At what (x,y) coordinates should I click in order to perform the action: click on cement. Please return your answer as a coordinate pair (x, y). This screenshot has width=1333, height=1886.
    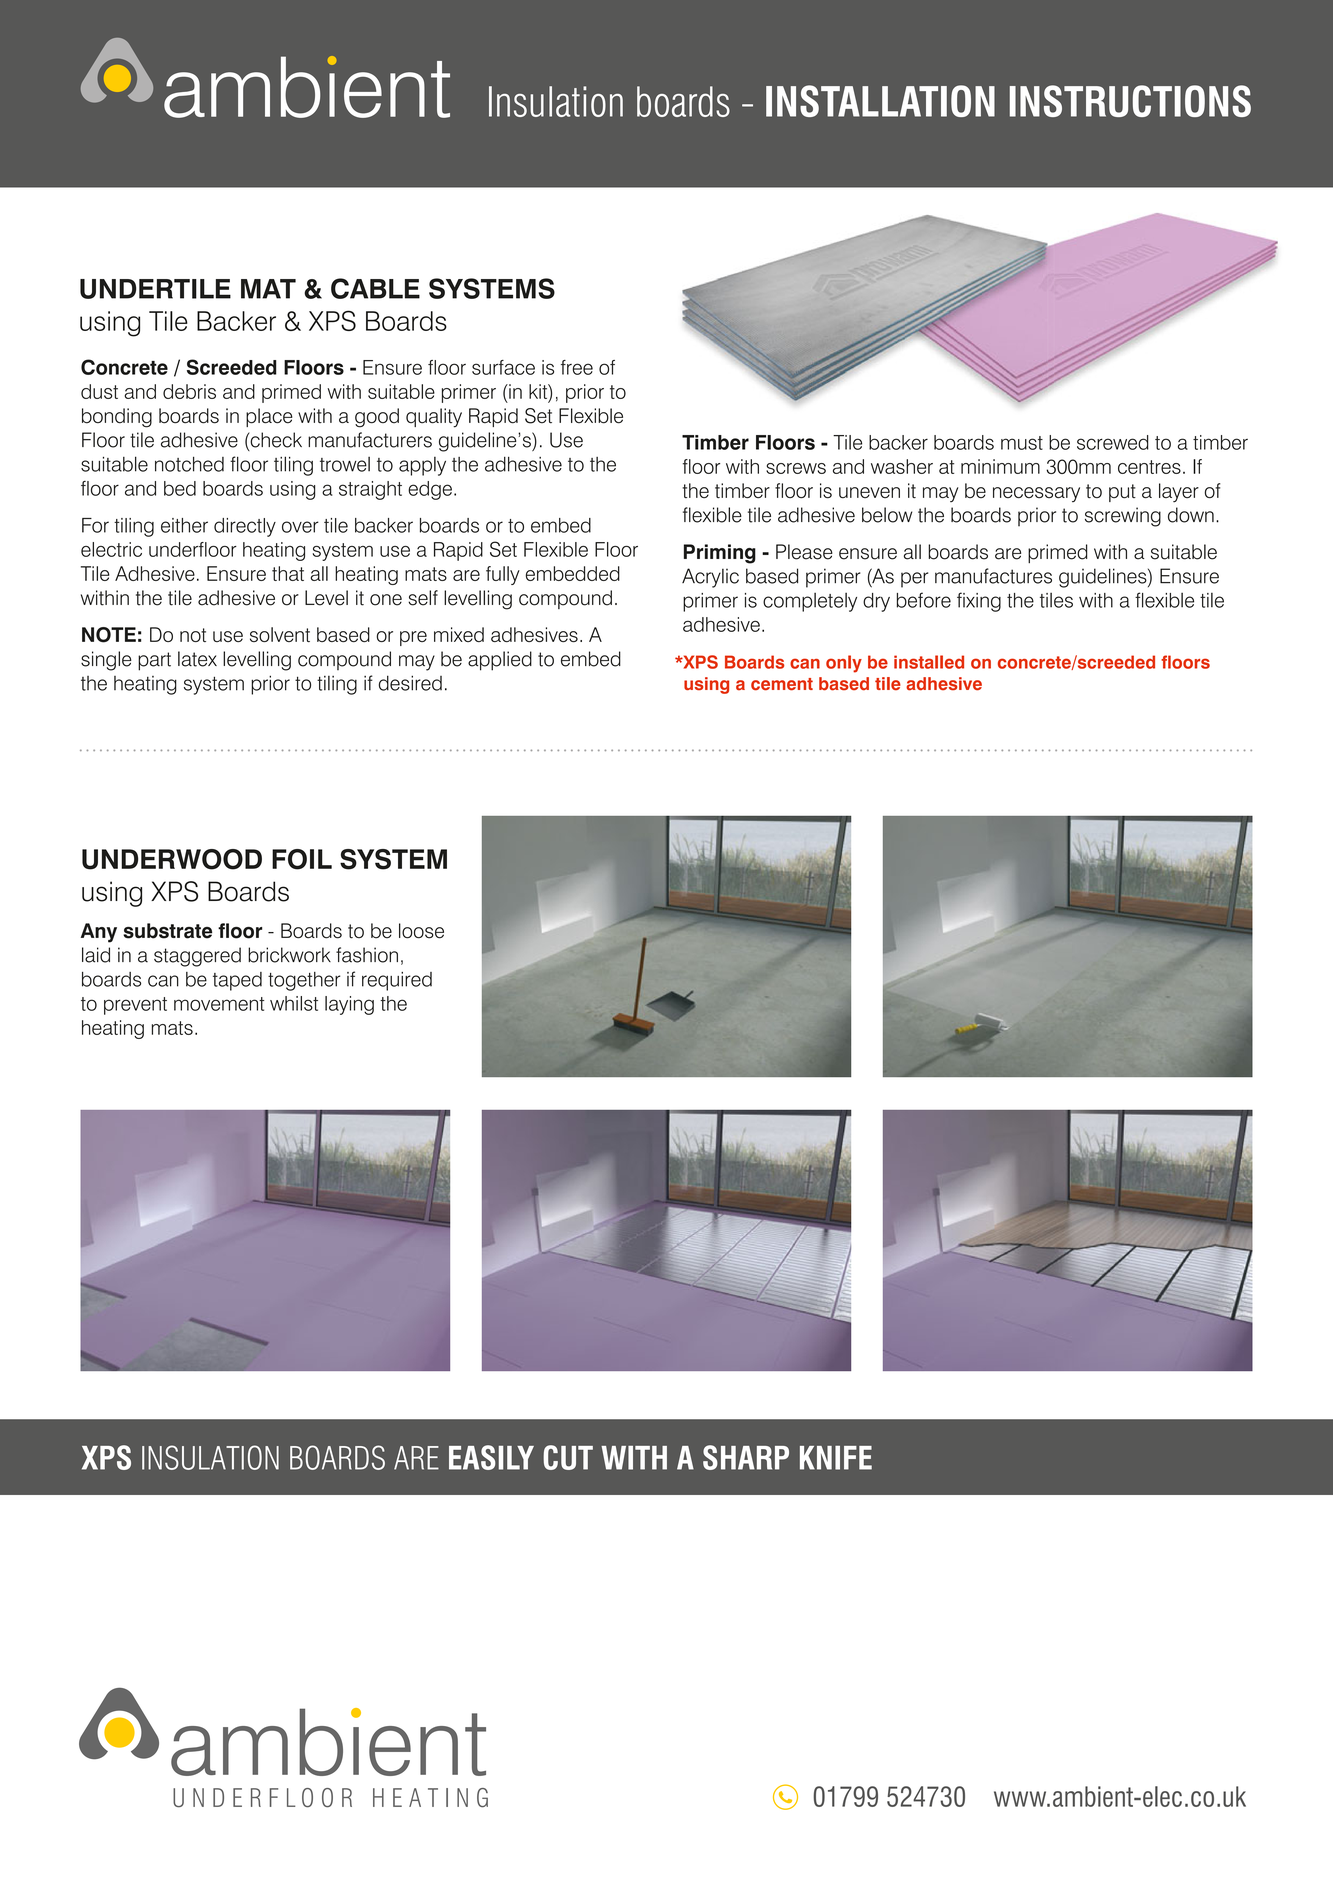
    Looking at the image, I should click on (782, 684).
